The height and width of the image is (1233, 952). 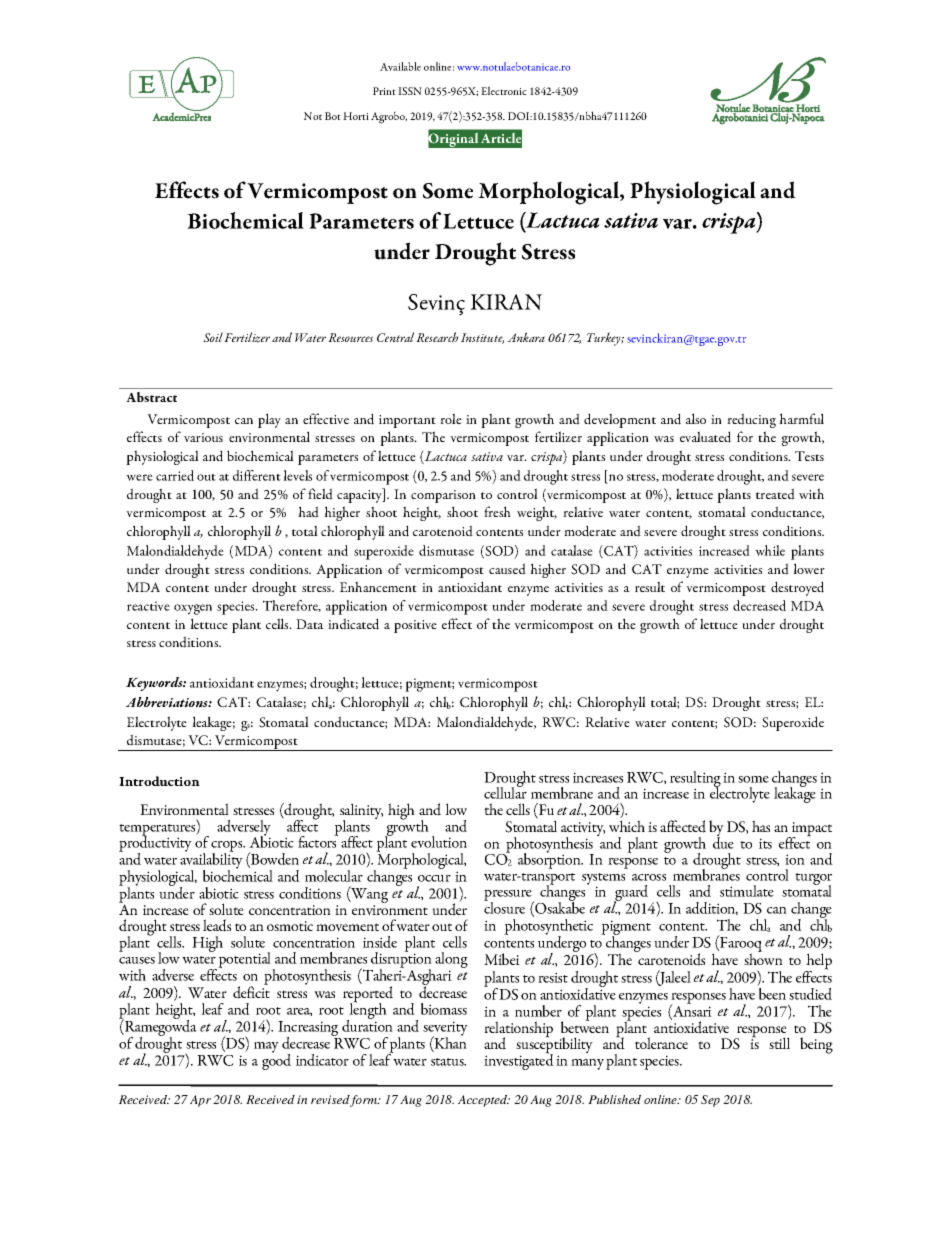 I want to click on ISSN, so click(x=410, y=91).
